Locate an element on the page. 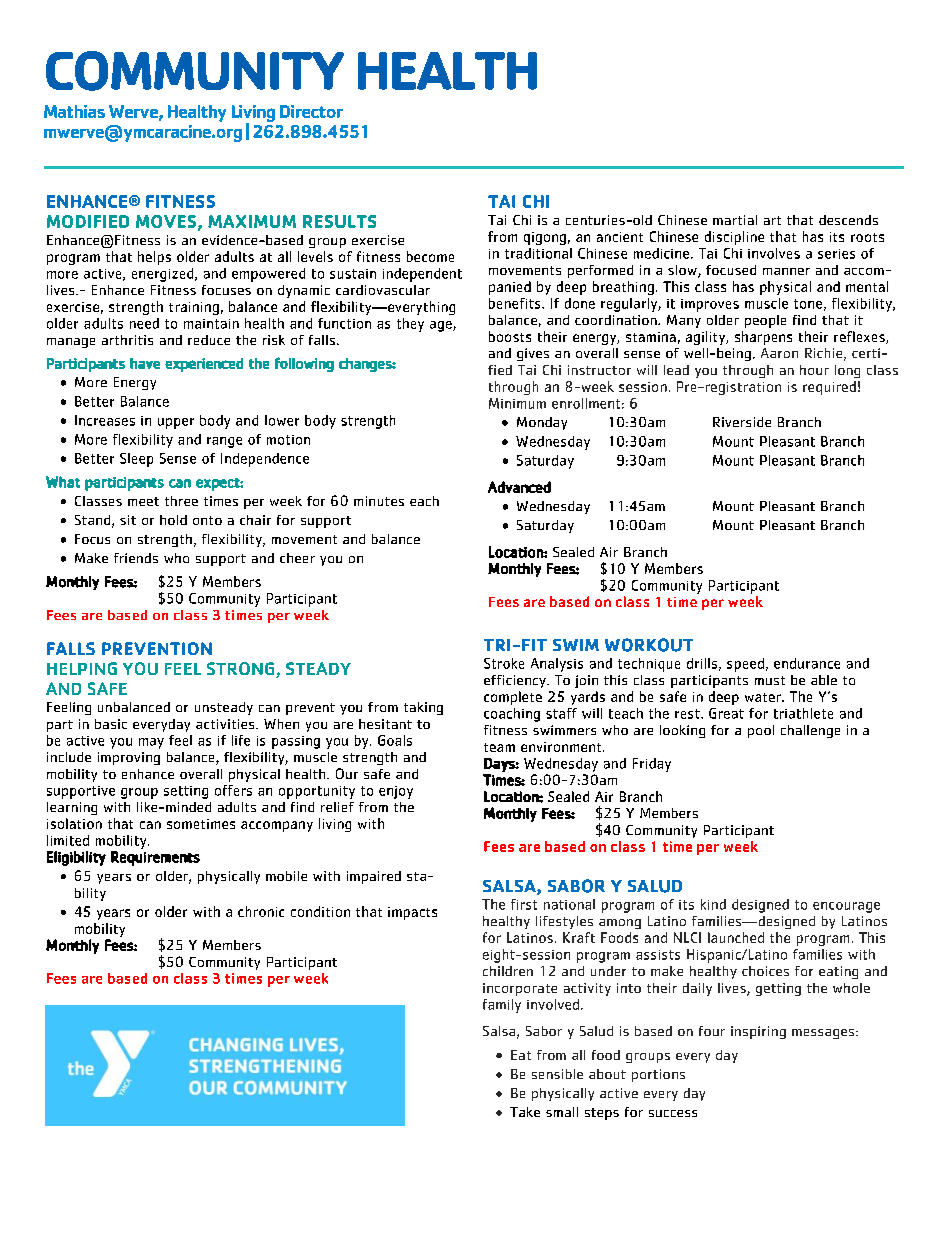 This page has width=952, height=1233. Minimum is located at coordinates (517, 403).
